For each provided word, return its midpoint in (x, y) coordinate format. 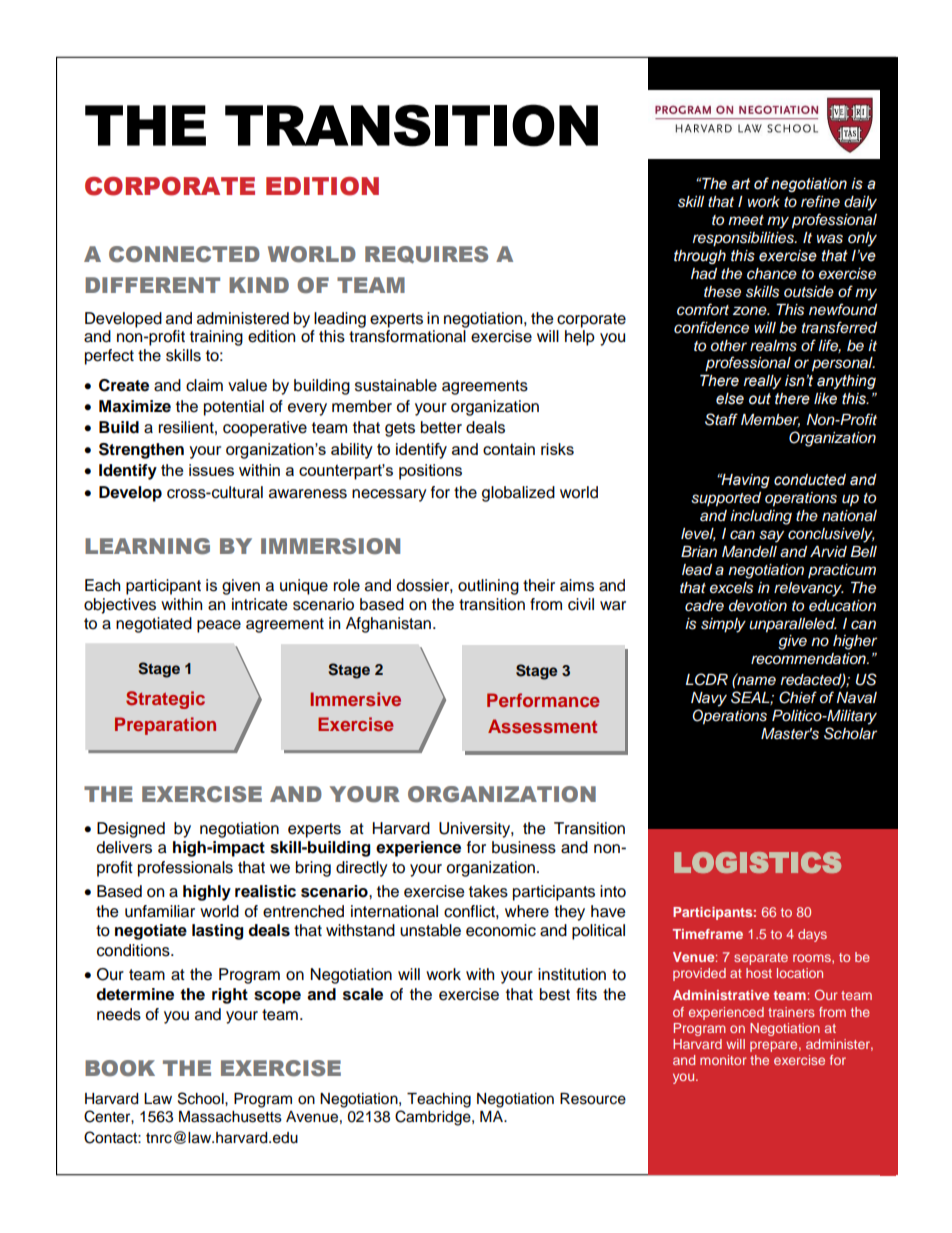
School (202, 1098)
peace (219, 626)
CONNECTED (184, 254)
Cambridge (434, 1118)
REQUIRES (426, 255)
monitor (723, 1060)
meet (746, 220)
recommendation (809, 659)
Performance (543, 700)
